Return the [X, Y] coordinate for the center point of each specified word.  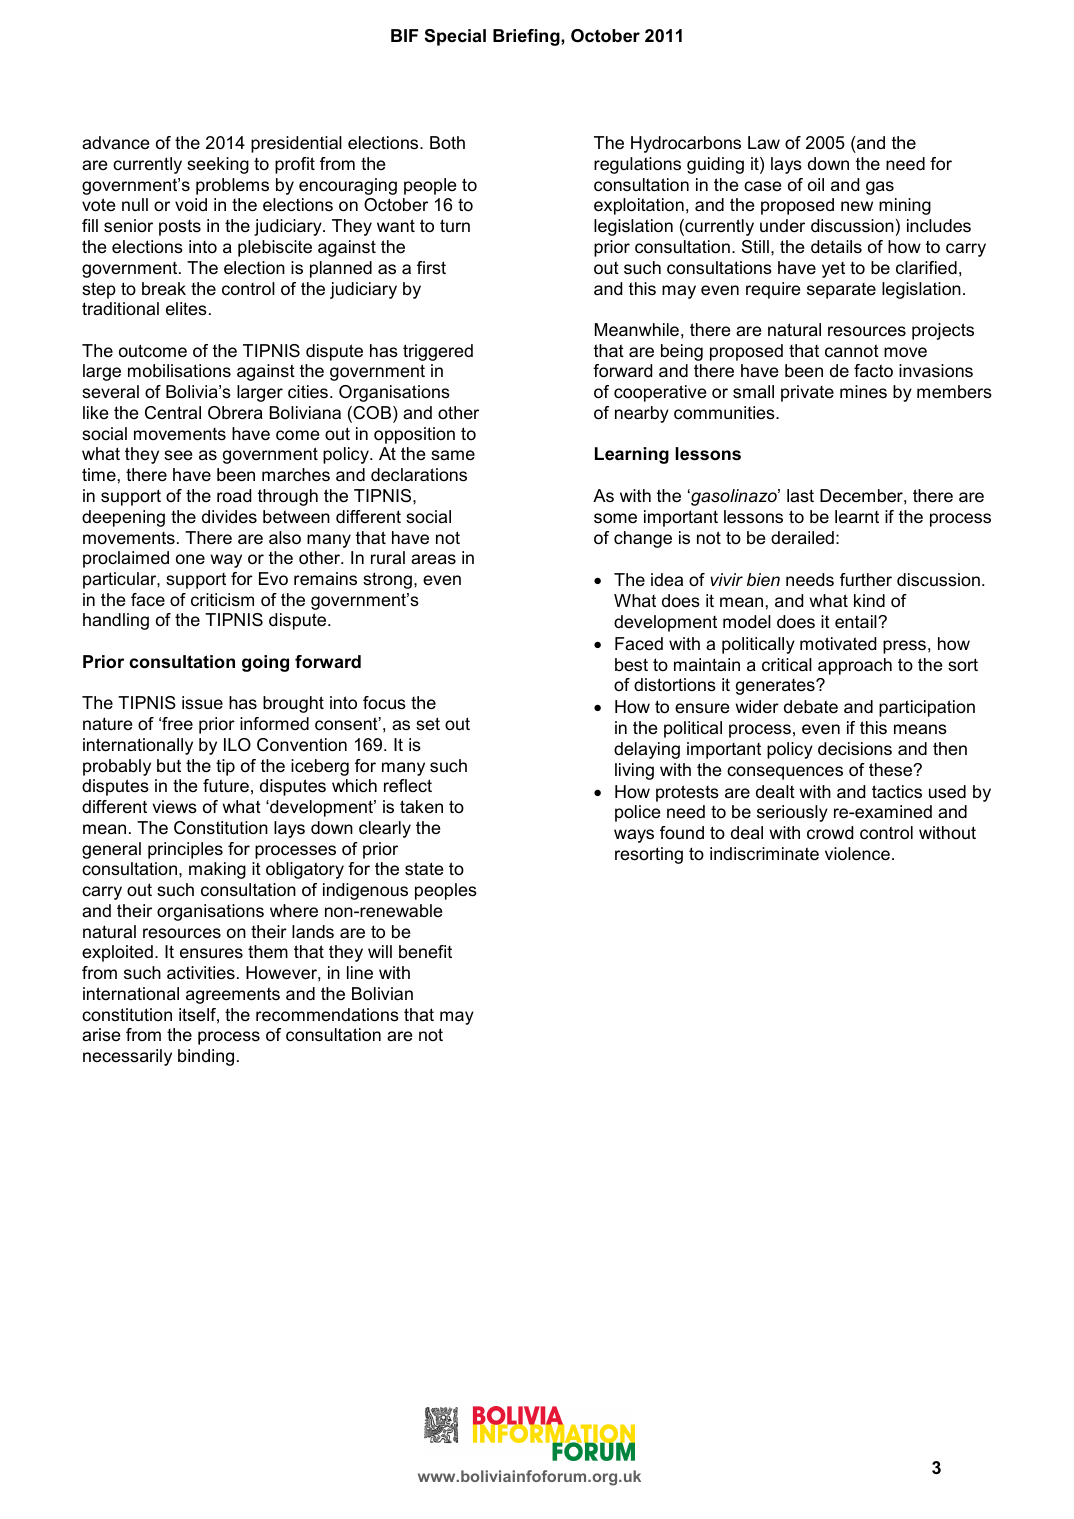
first [431, 268]
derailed [802, 537]
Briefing [527, 37]
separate [841, 291]
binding [206, 1057]
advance [115, 142]
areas [433, 559]
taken [421, 806]
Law [764, 142]
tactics [897, 792]
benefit [425, 951]
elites [186, 309]
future [226, 786]
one [190, 559]
